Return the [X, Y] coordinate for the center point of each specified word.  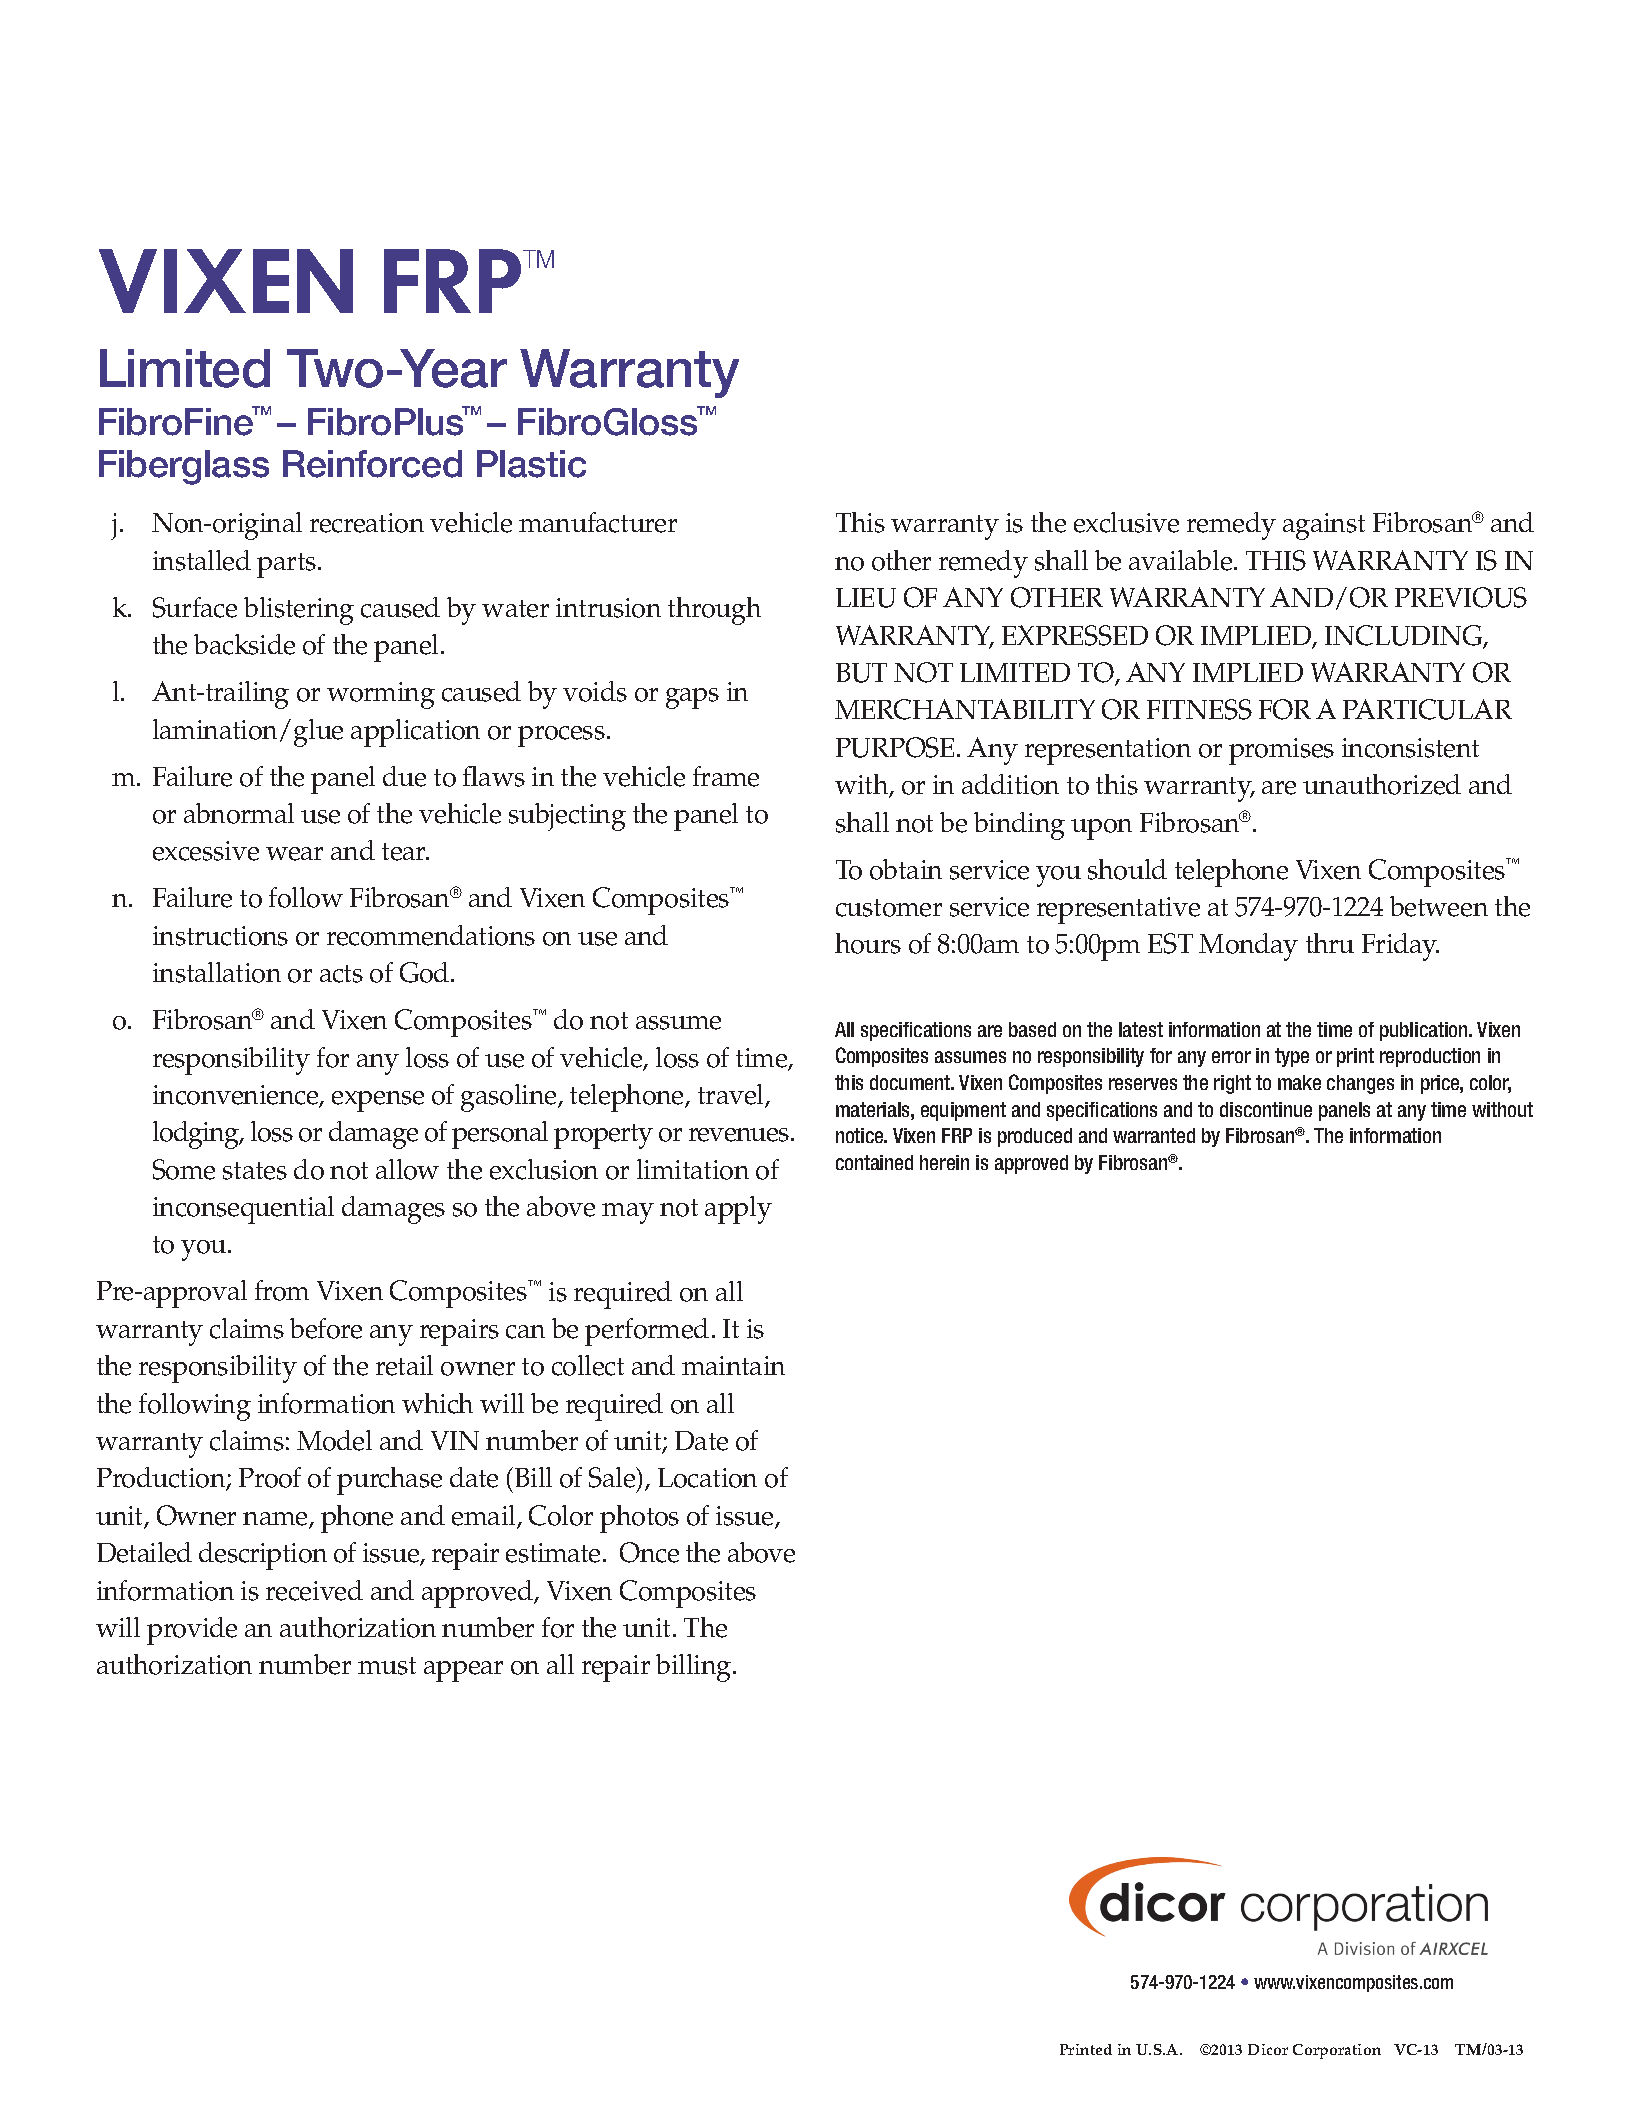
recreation [367, 523]
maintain [733, 1365]
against [1324, 526]
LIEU [866, 598]
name [276, 1520]
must [387, 1666]
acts [341, 974]
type [1292, 1057]
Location [707, 1478]
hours [868, 943]
